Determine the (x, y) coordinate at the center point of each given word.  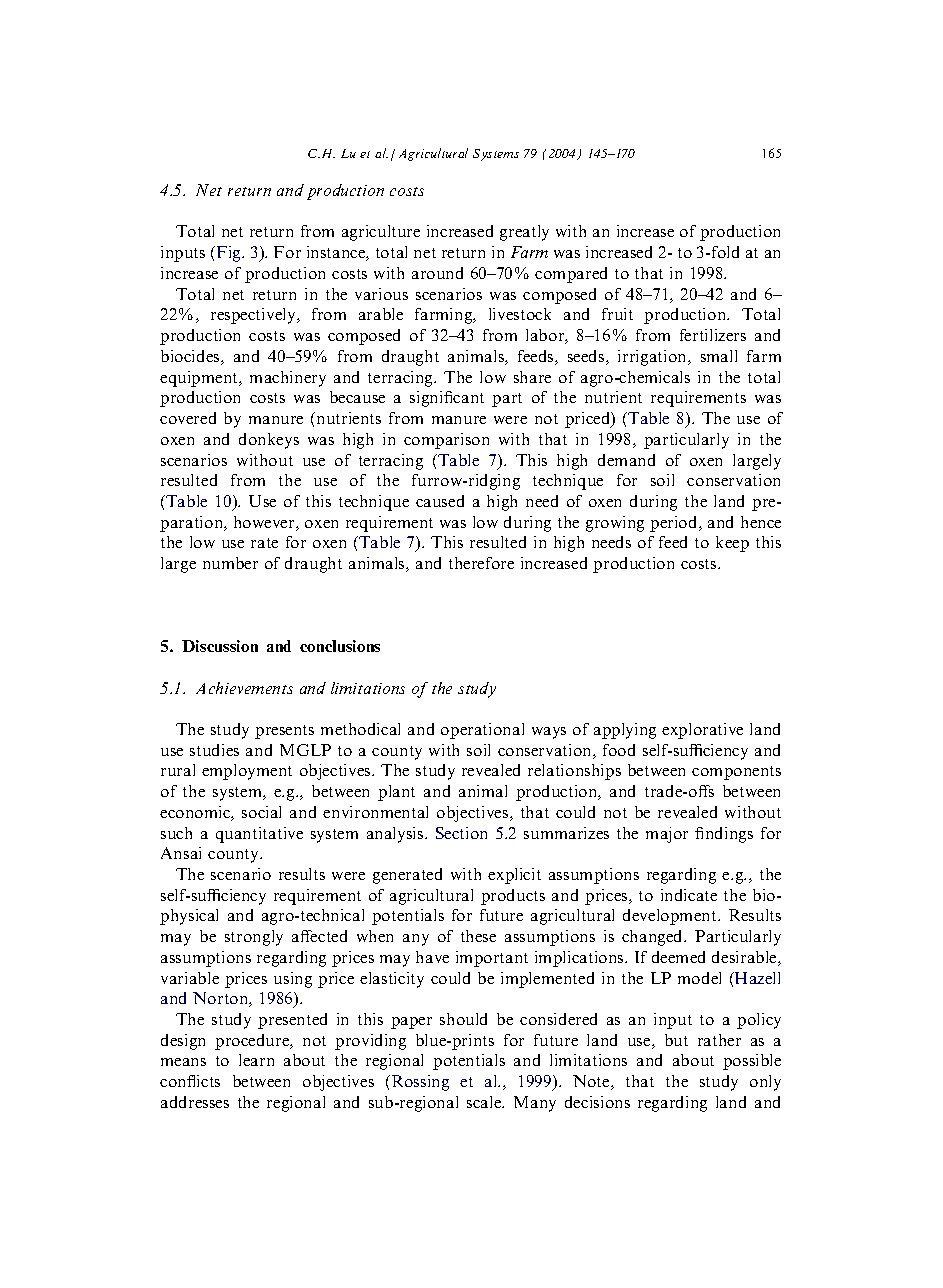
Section (461, 833)
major (667, 835)
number (230, 563)
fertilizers (713, 335)
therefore (481, 563)
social (261, 812)
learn (256, 1060)
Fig (230, 254)
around (437, 273)
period (675, 524)
